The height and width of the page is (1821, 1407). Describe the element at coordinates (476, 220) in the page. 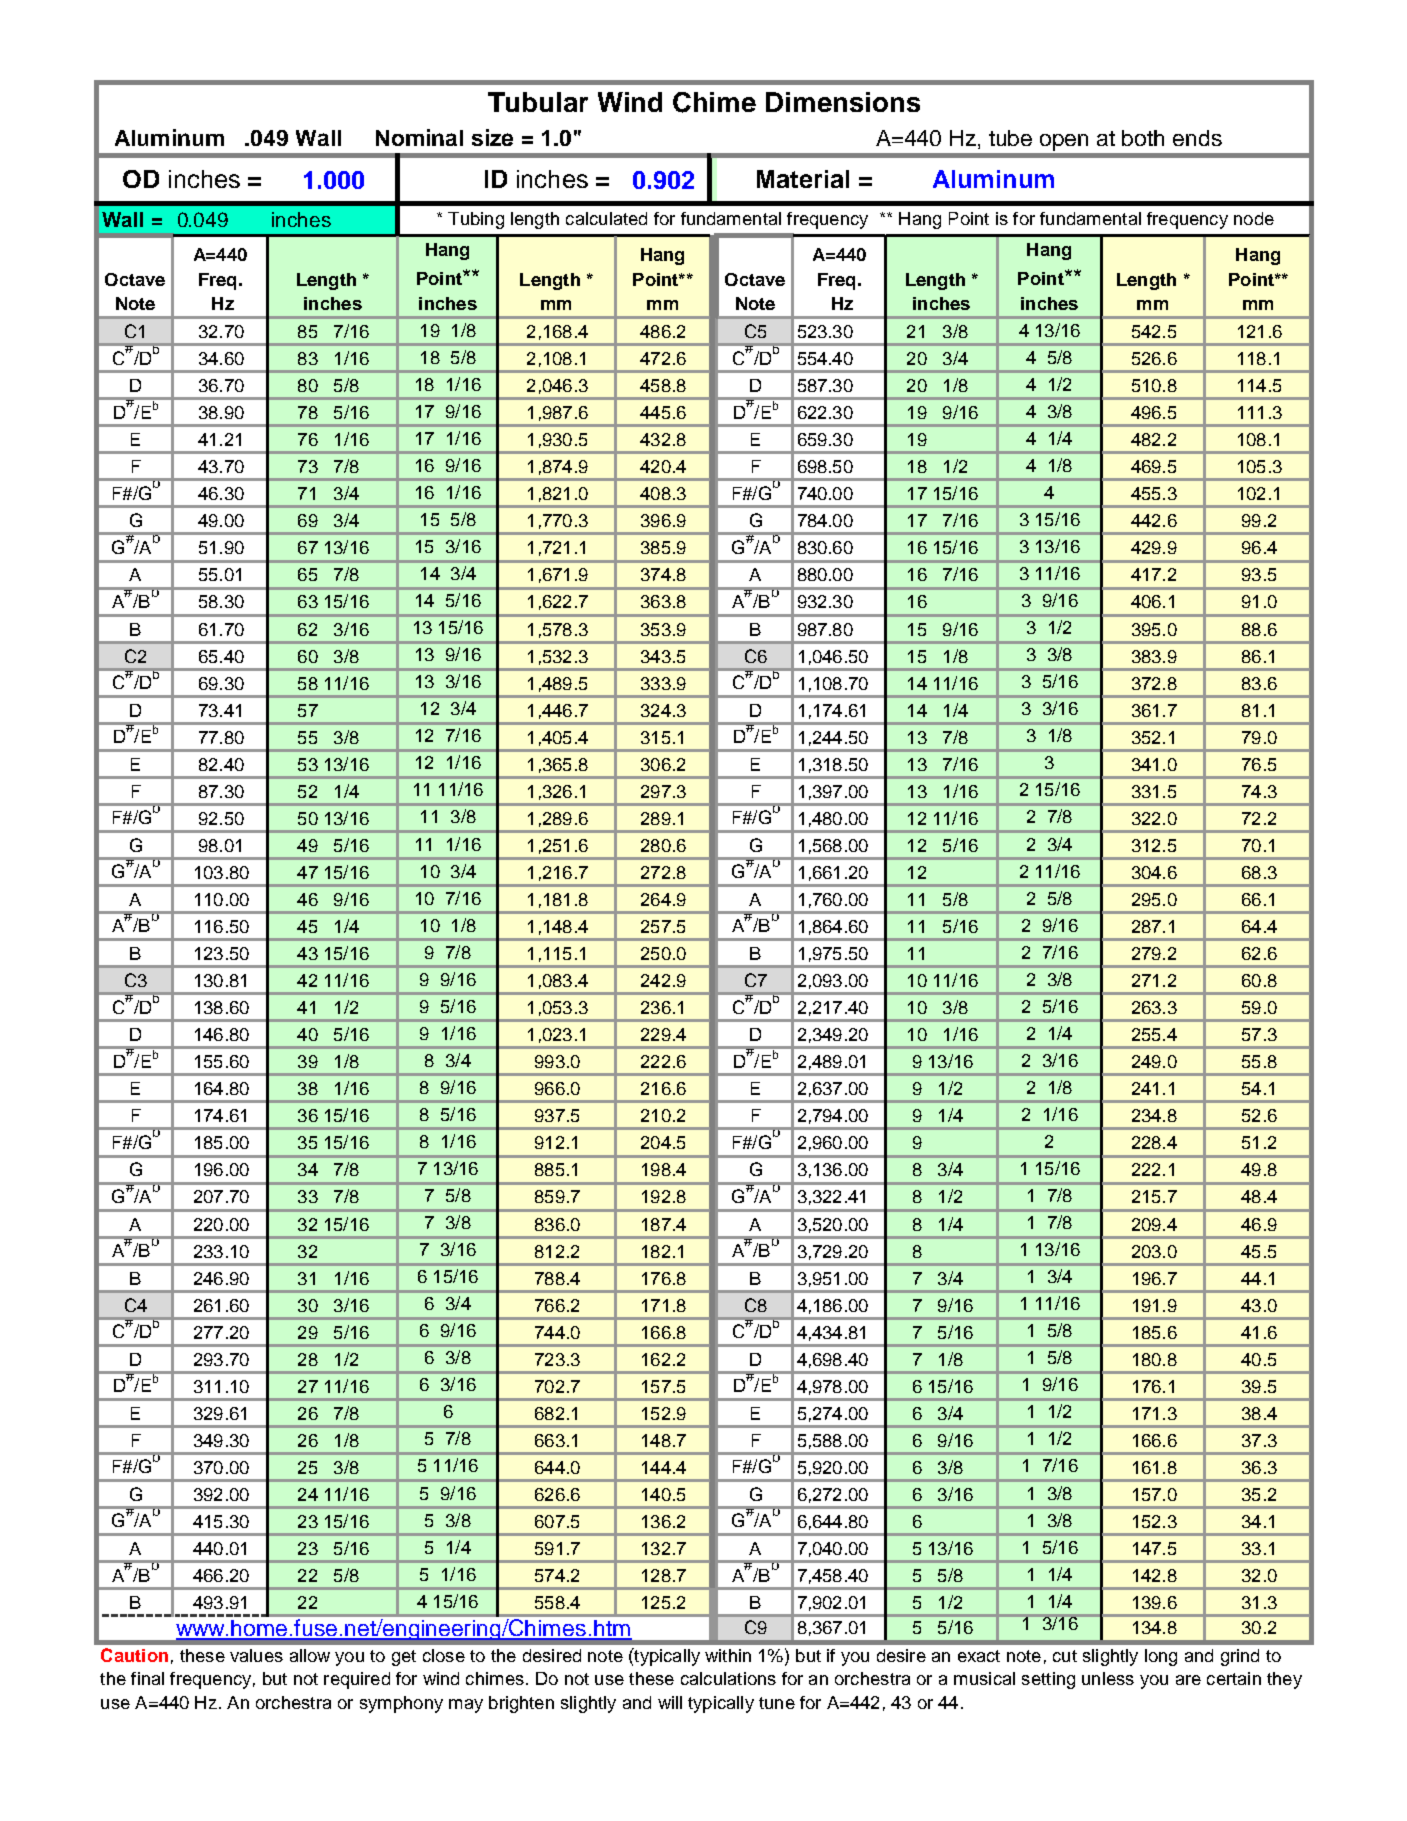

I see `Tubing` at that location.
